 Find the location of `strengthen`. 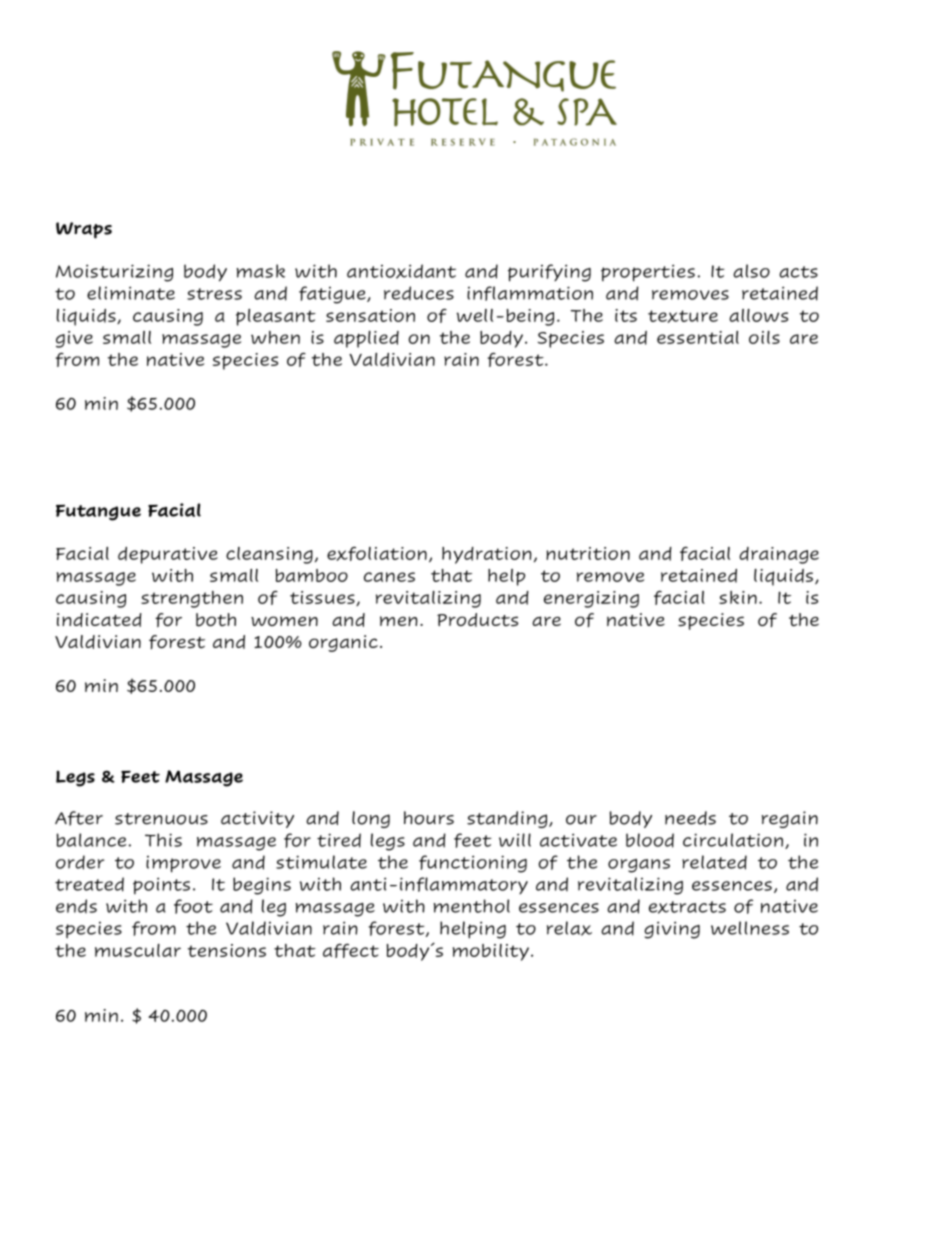

strengthen is located at coordinates (192, 599).
